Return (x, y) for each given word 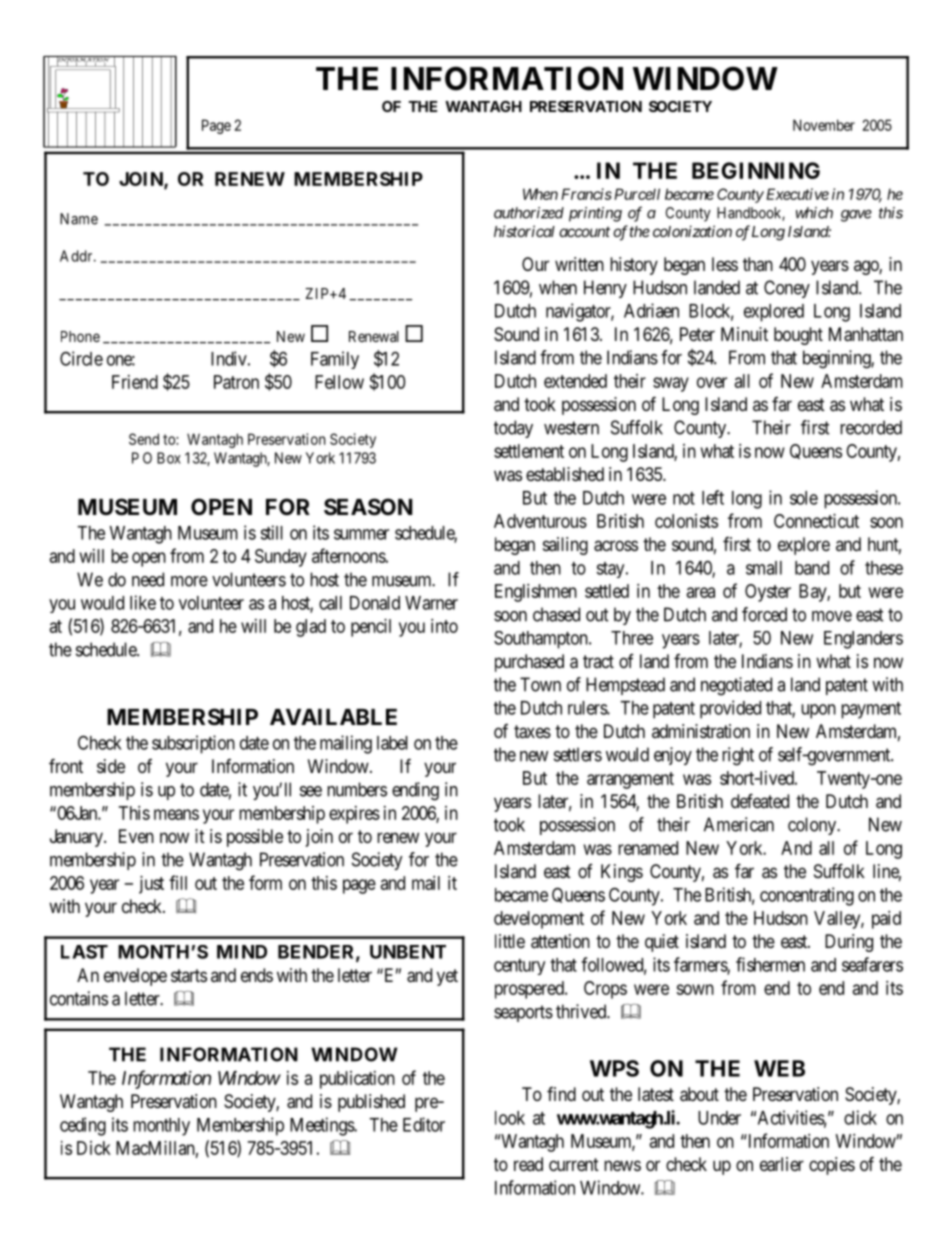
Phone (80, 336)
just (151, 885)
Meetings (323, 1126)
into (444, 626)
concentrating (807, 896)
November (824, 125)
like (143, 602)
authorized (529, 213)
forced (764, 614)
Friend (135, 382)
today (513, 429)
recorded (871, 427)
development (539, 920)
